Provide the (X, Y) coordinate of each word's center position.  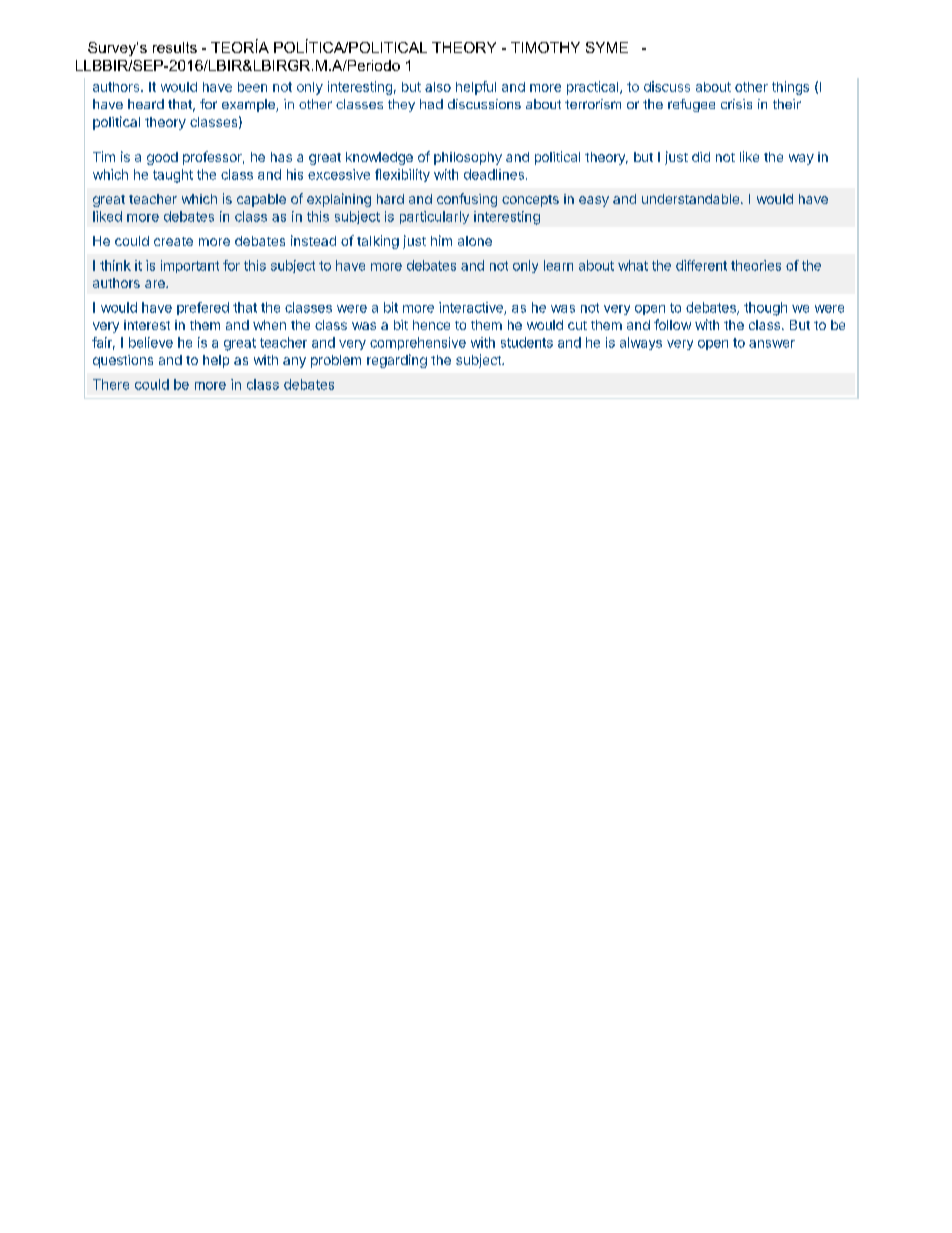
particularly (434, 217)
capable (261, 200)
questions (123, 361)
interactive (472, 308)
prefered (203, 308)
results (175, 47)
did (701, 157)
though (765, 309)
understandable (690, 199)
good (162, 158)
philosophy (468, 158)
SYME (607, 47)
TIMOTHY (545, 47)
